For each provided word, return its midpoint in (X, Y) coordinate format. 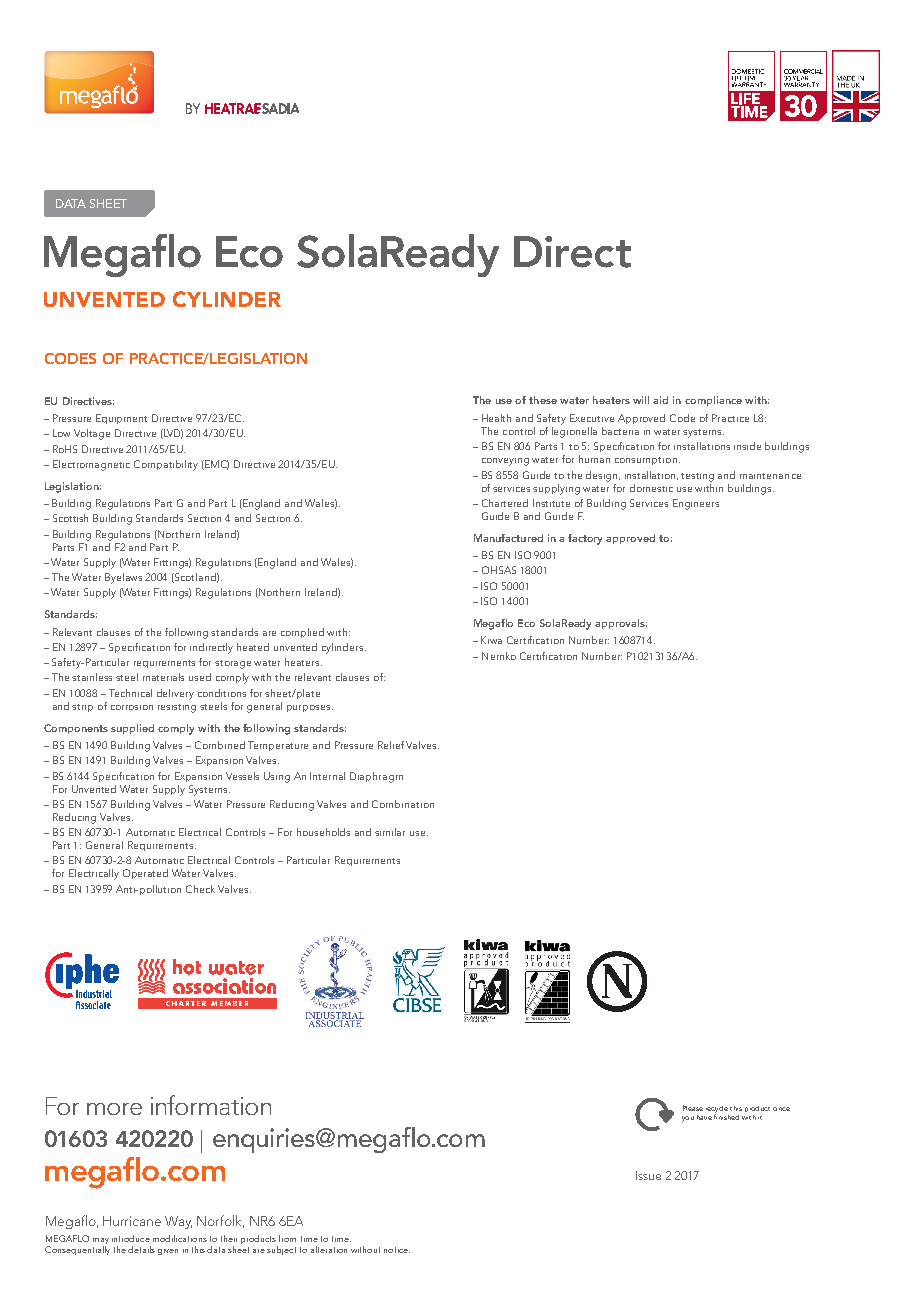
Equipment (121, 419)
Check (200, 889)
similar (390, 832)
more (114, 1109)
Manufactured (508, 538)
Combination (403, 804)
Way (178, 1222)
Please (693, 1108)
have (704, 1117)
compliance (713, 401)
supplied (132, 729)
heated (253, 647)
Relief (392, 745)
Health (496, 418)
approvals (621, 624)
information (211, 1105)
